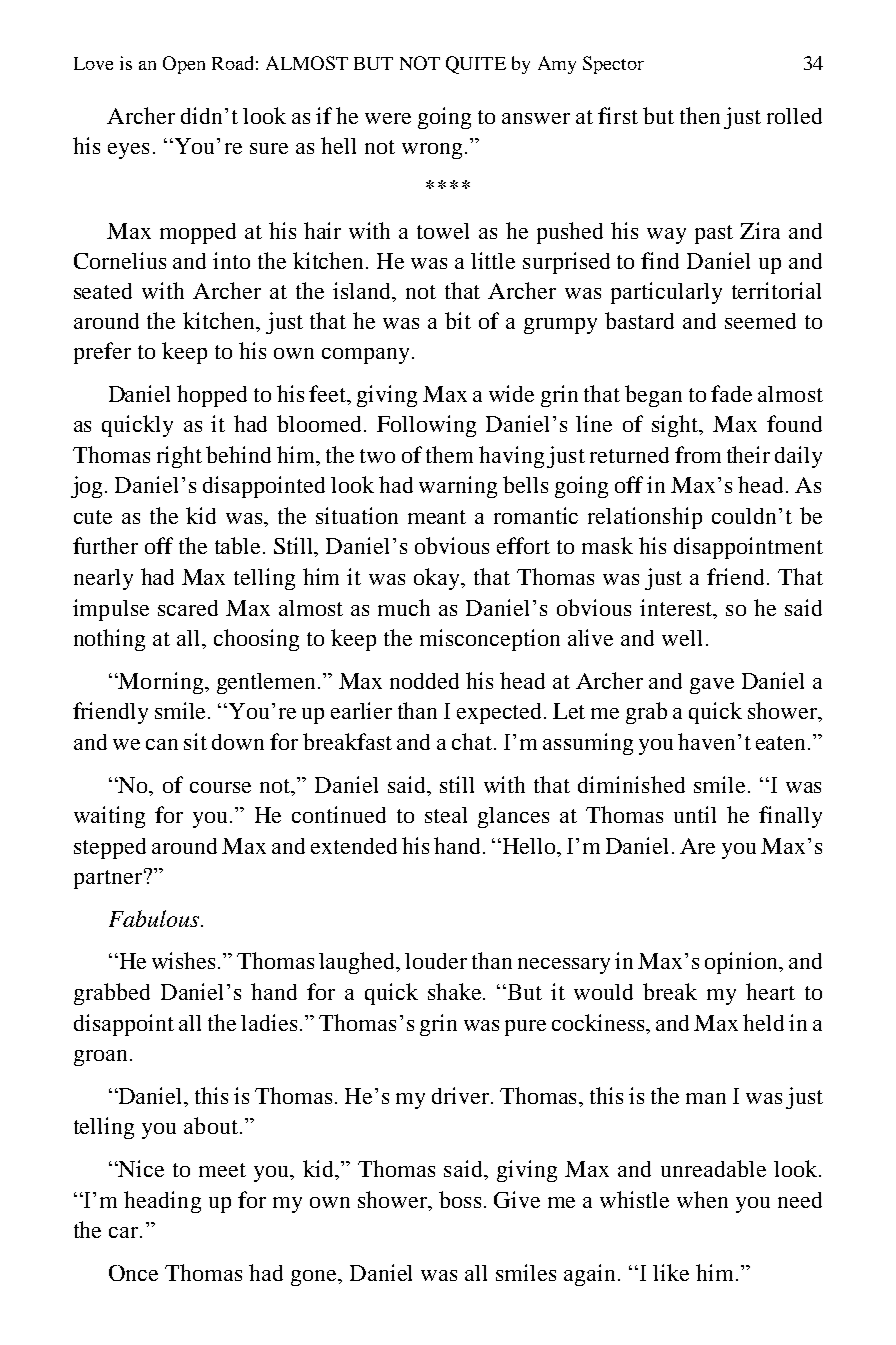 This image has height=1345, width=896. Describe the element at coordinates (712, 686) in the image. I see `gave` at that location.
